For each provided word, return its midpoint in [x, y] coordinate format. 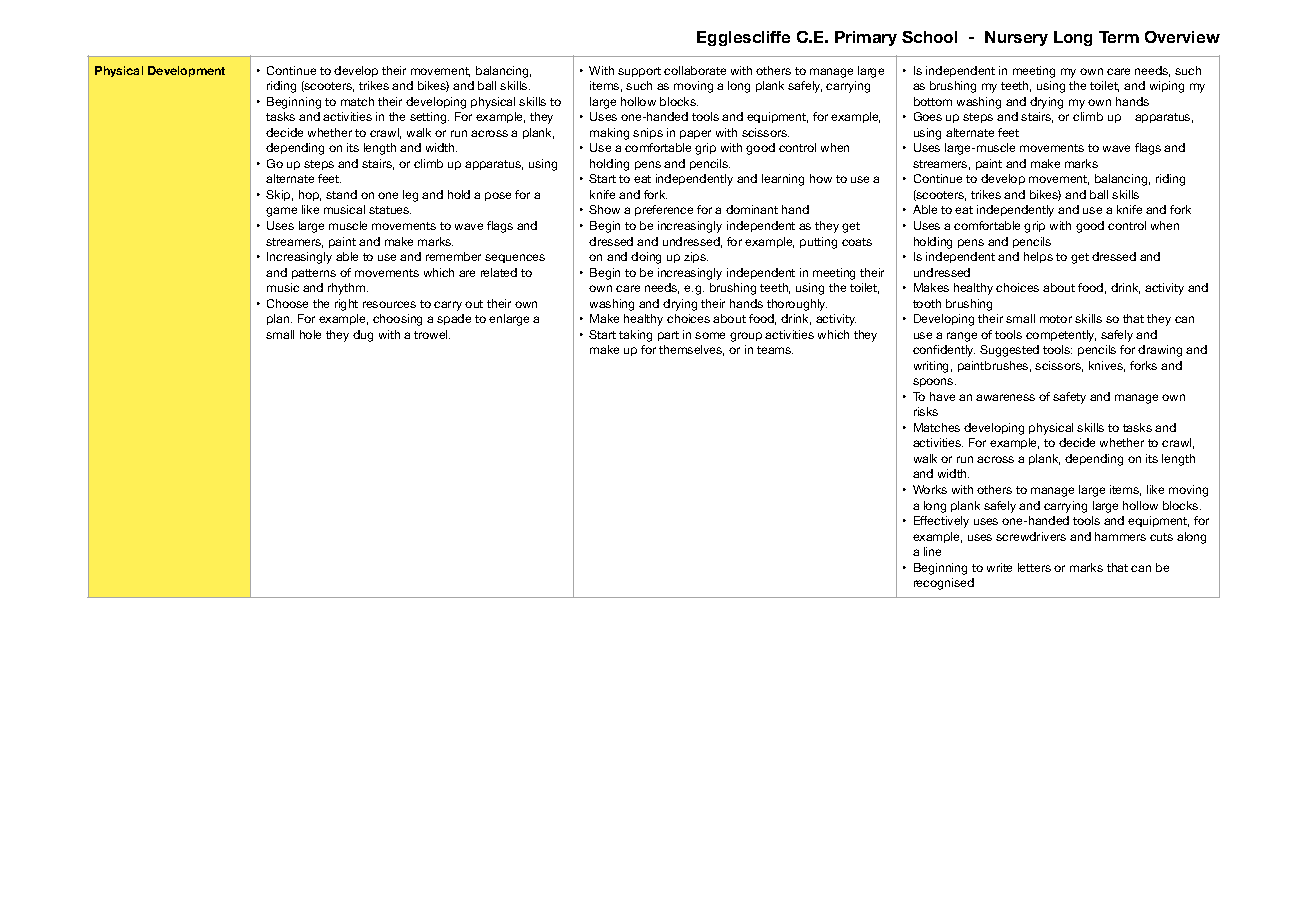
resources [389, 304]
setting [429, 118]
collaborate [695, 70]
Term [1119, 37]
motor [1056, 319]
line [932, 551]
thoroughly [797, 305]
